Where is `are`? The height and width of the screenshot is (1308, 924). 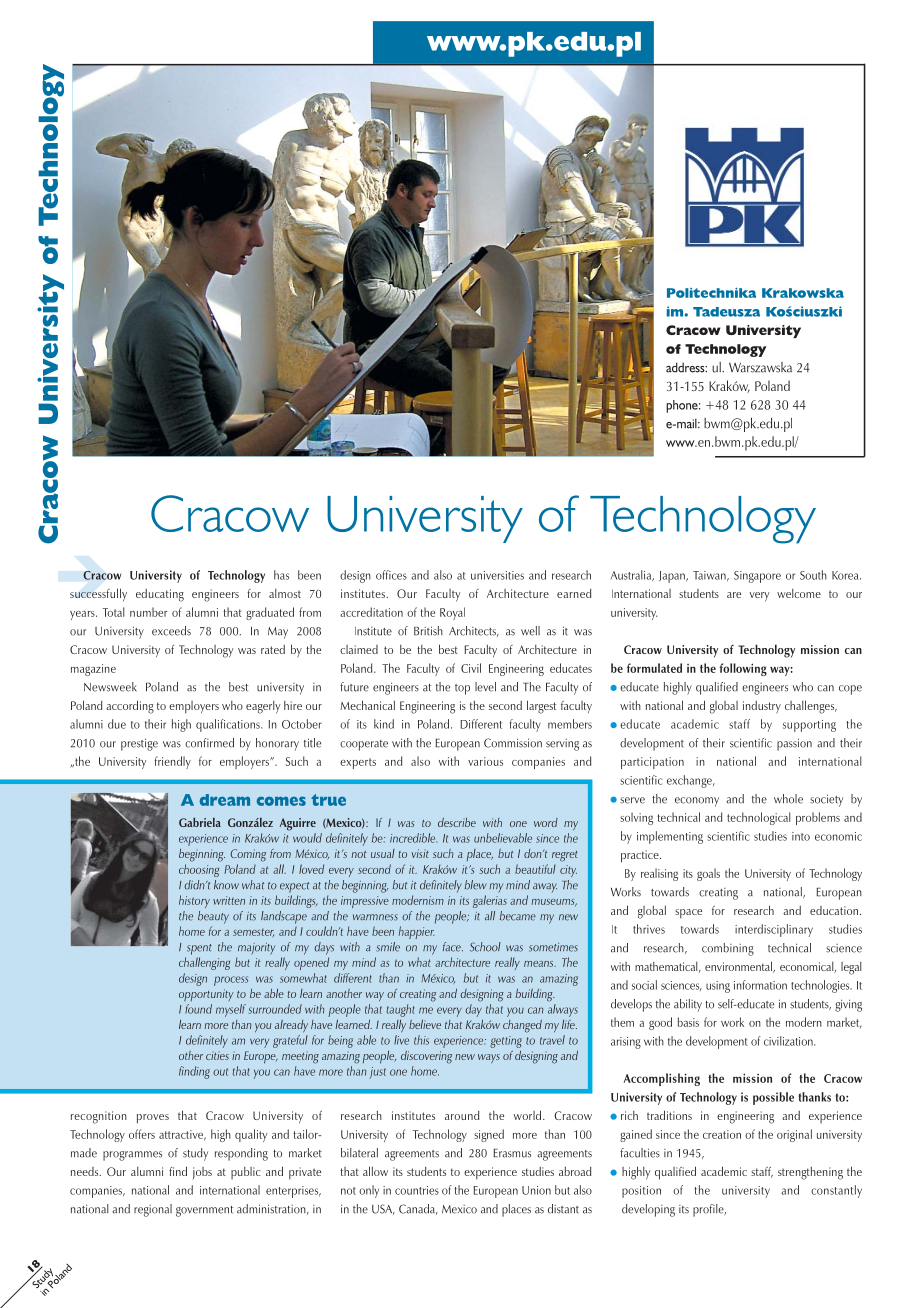
are is located at coordinates (734, 595).
